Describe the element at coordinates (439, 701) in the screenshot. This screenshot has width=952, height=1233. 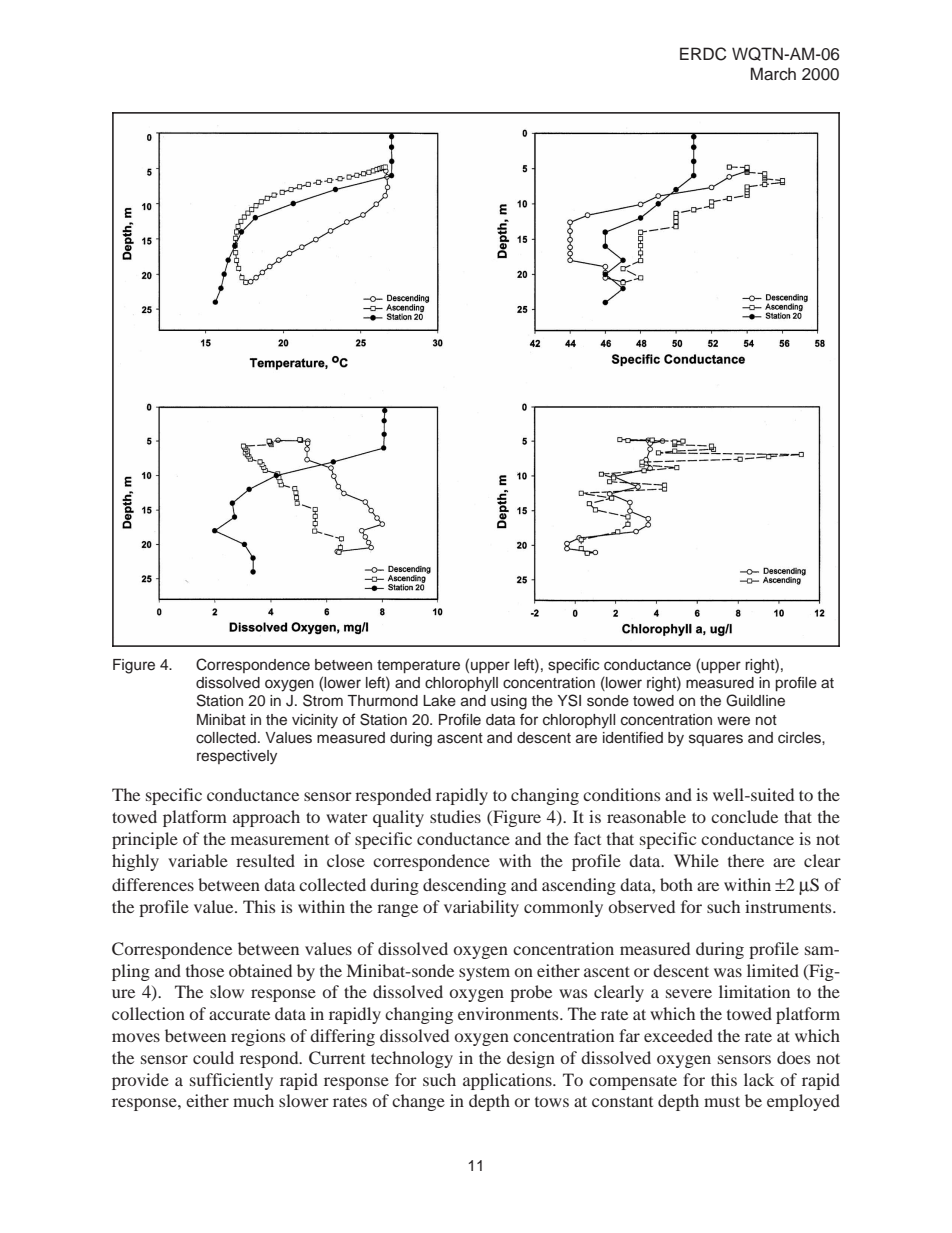
I see `Lake` at that location.
